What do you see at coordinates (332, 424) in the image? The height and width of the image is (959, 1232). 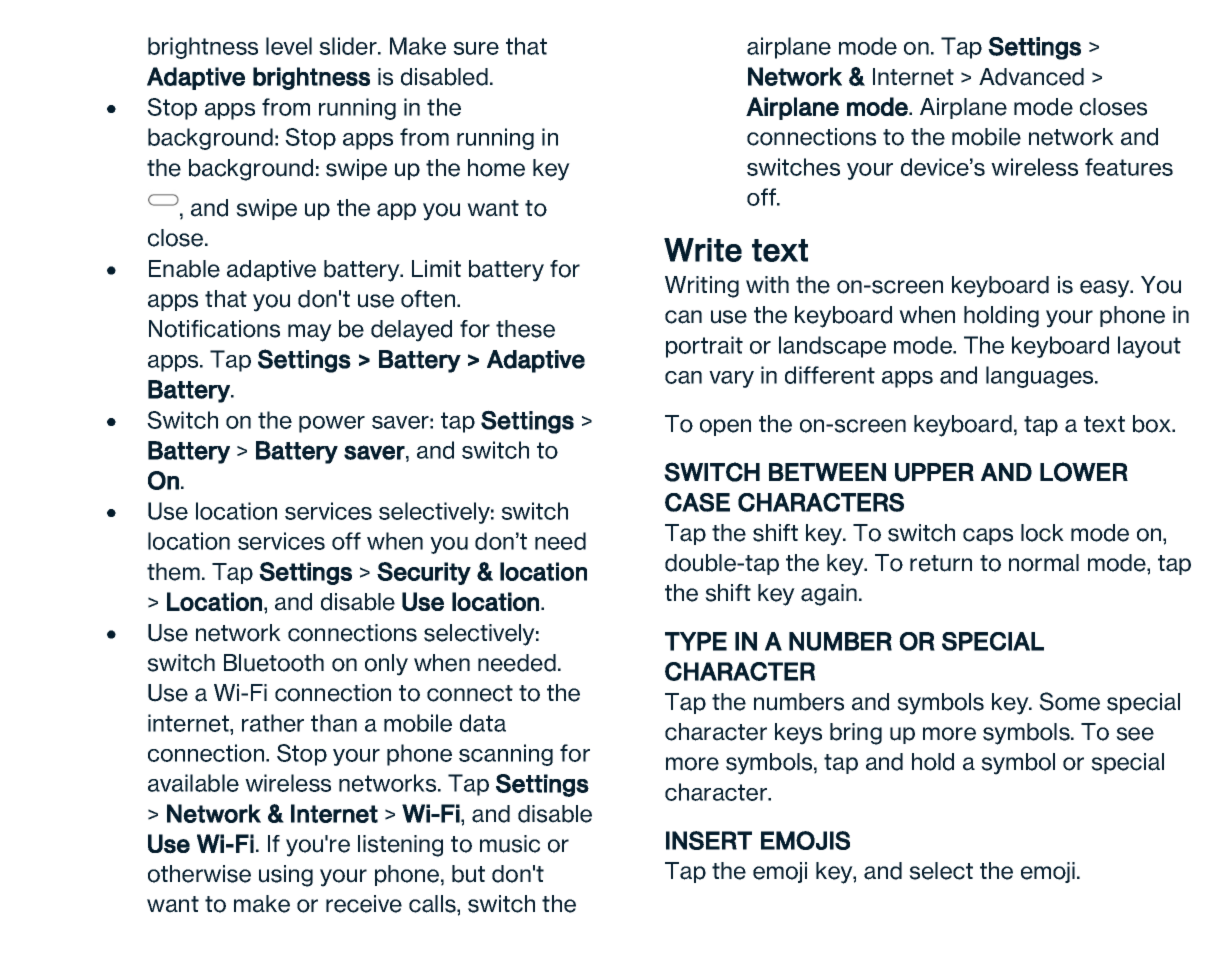 I see `power` at bounding box center [332, 424].
